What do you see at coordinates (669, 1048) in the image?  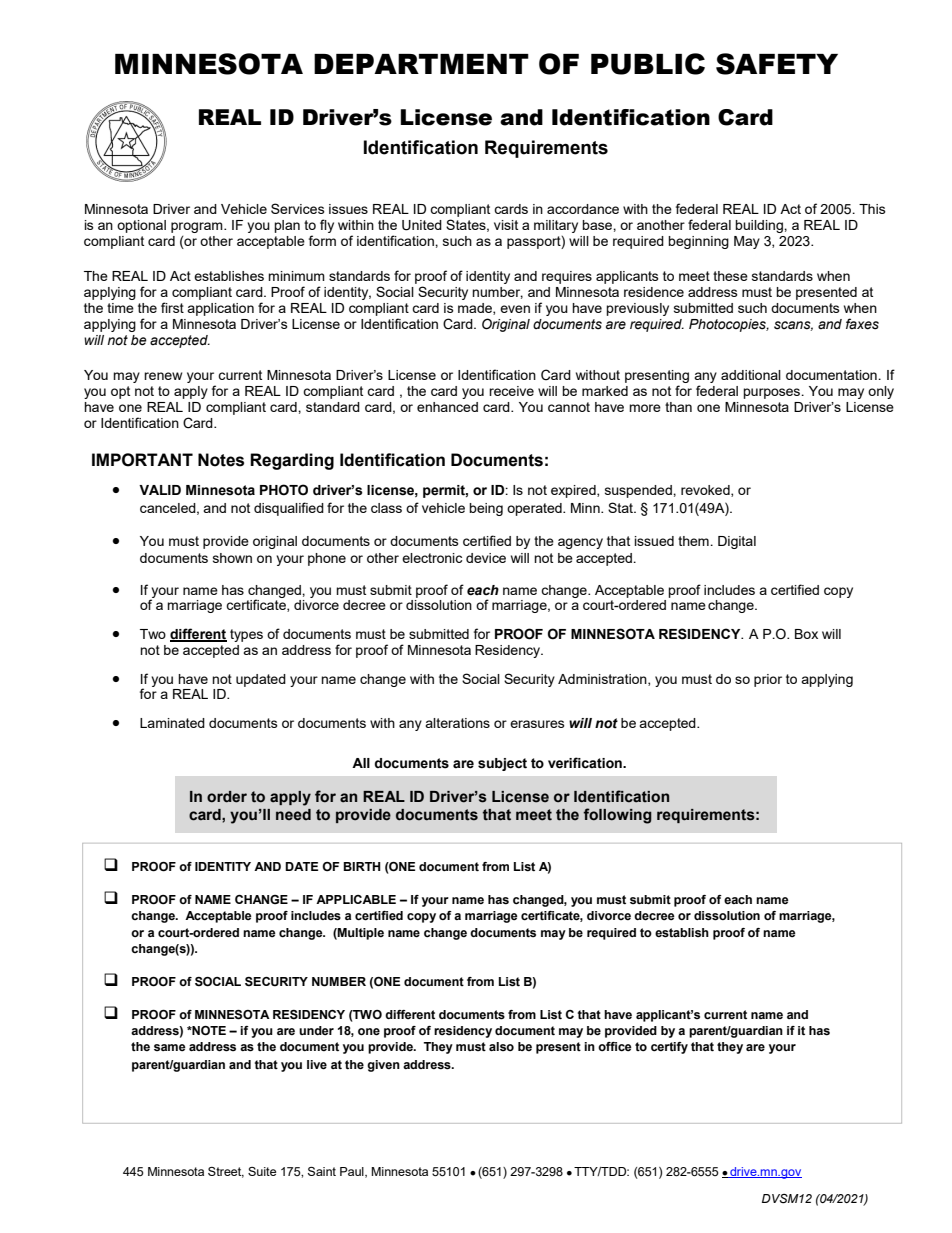 I see `certify` at bounding box center [669, 1048].
